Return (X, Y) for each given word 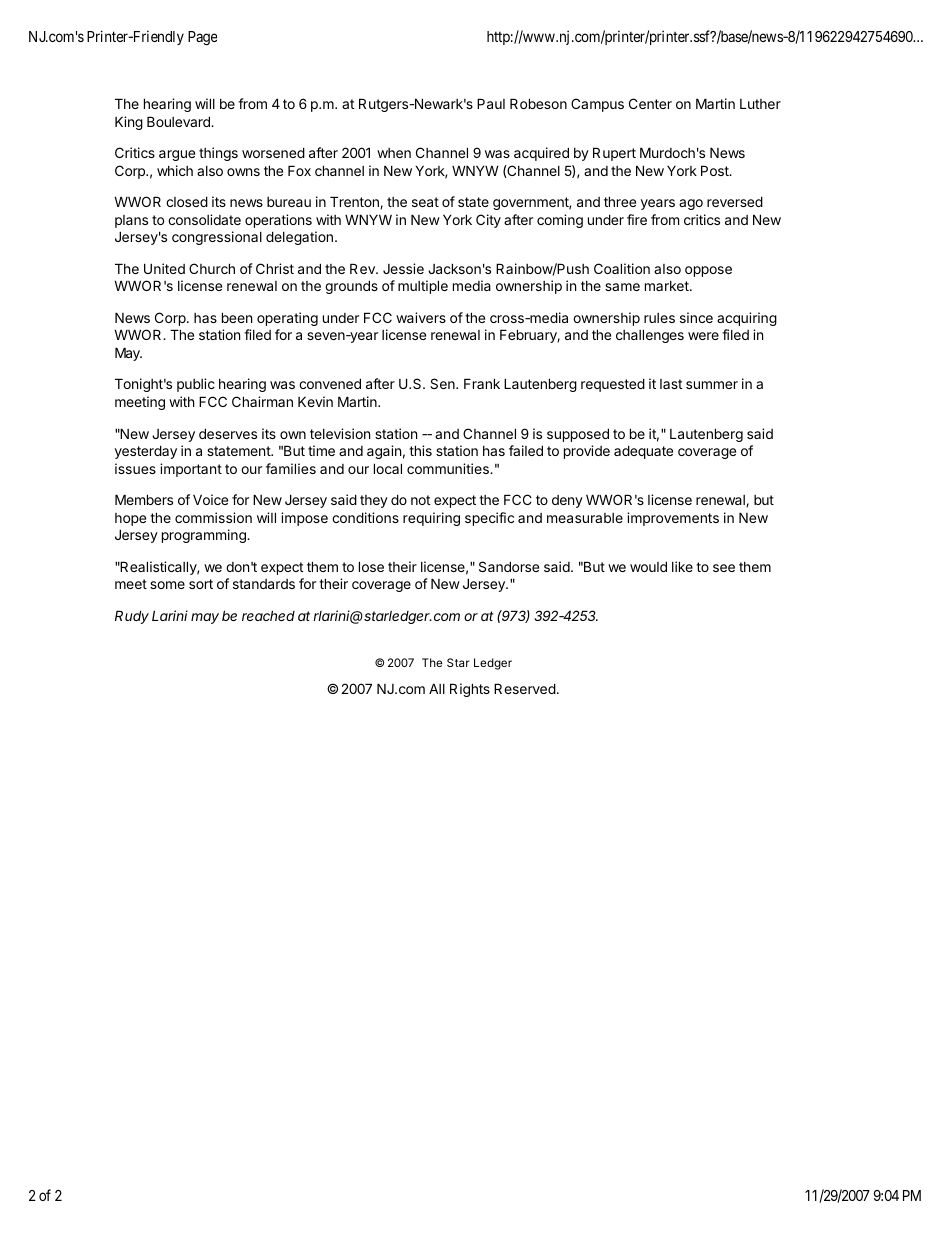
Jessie (403, 268)
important (191, 470)
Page (202, 38)
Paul (491, 103)
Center (650, 103)
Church (212, 268)
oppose (708, 271)
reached (268, 615)
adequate (643, 452)
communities (449, 468)
